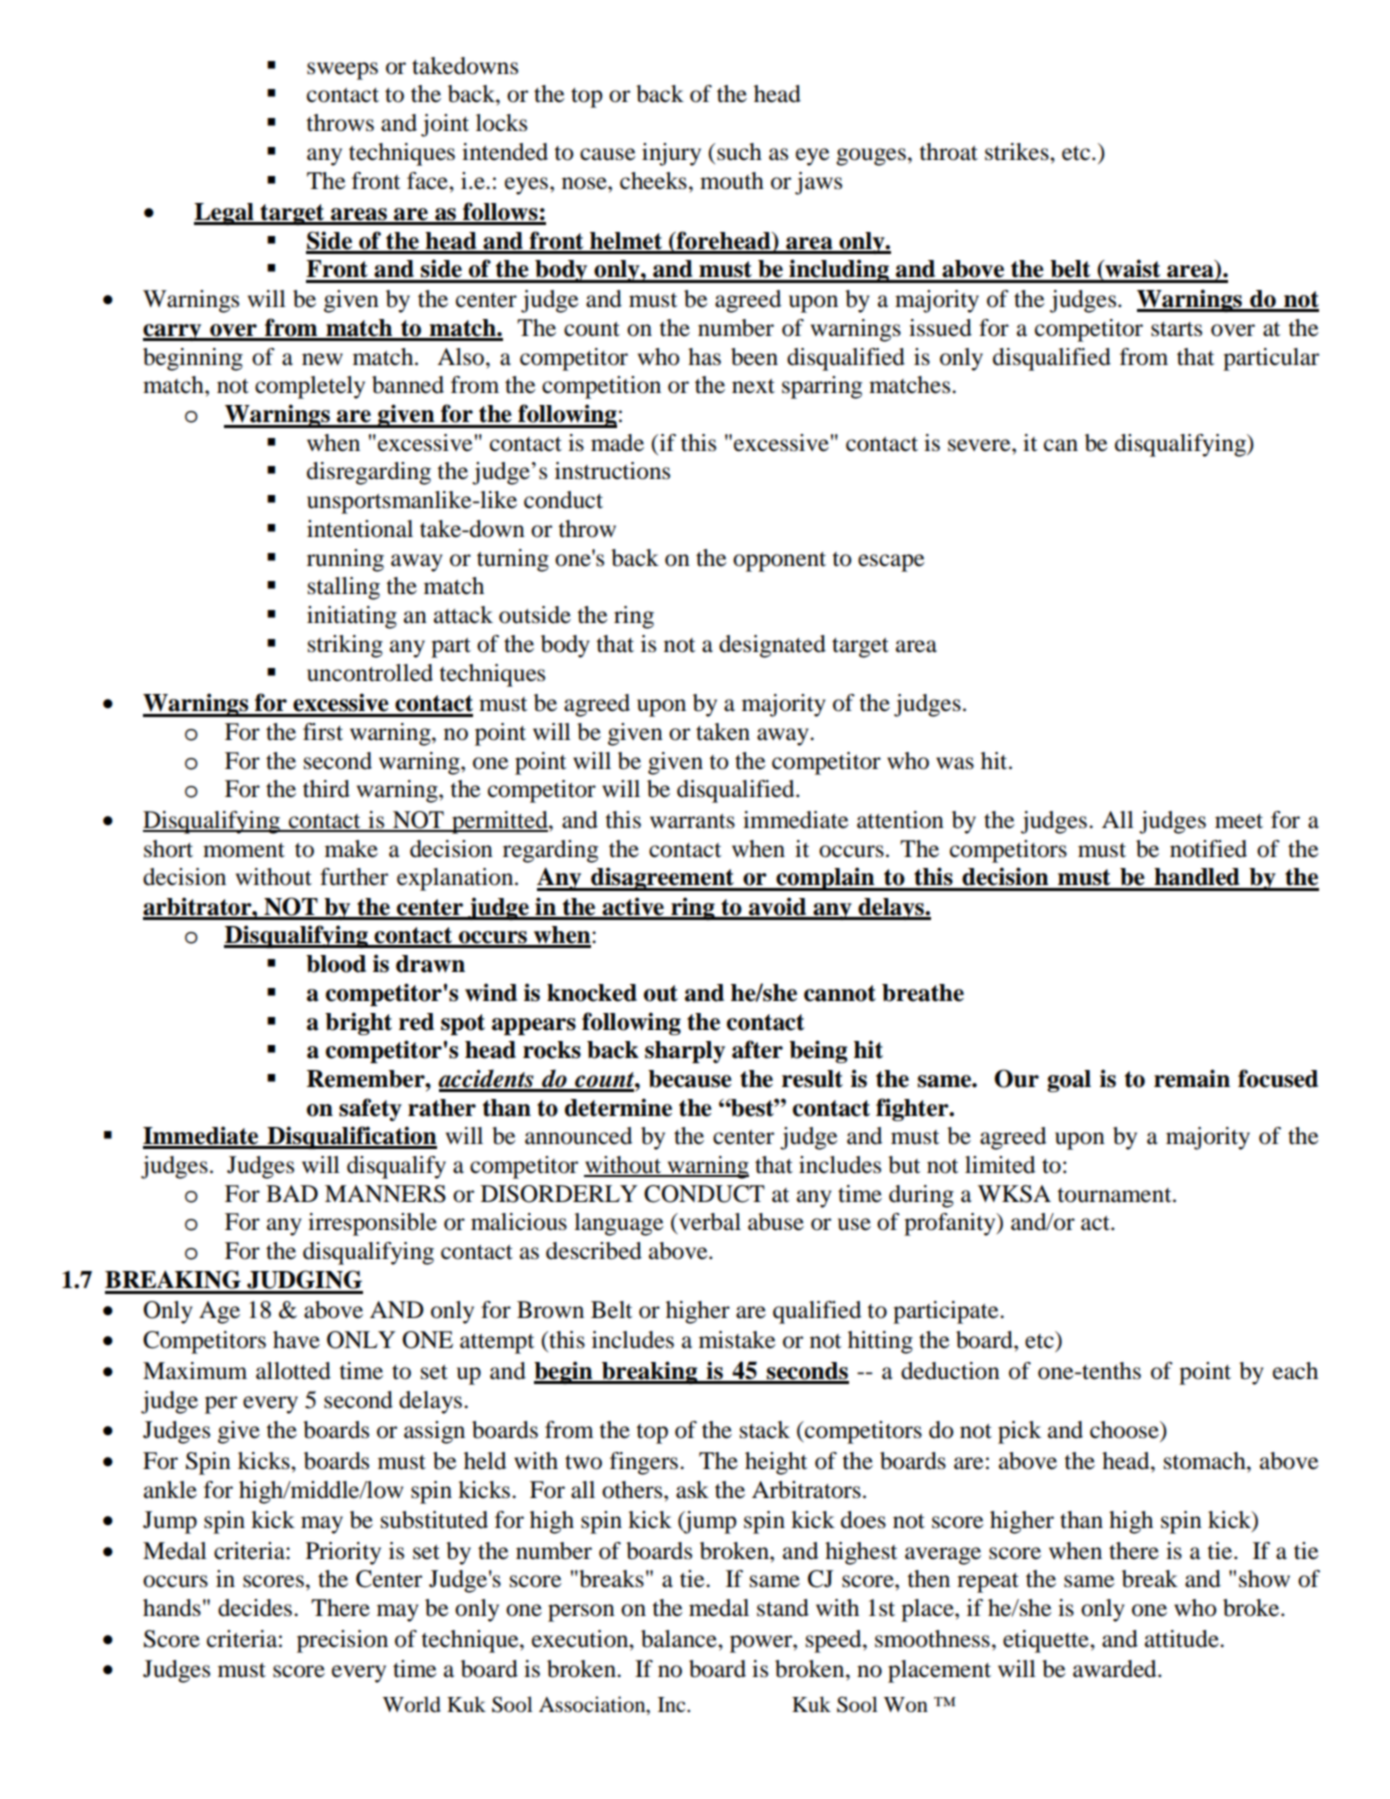  What do you see at coordinates (1125, 1430) in the document?
I see `choose` at bounding box center [1125, 1430].
